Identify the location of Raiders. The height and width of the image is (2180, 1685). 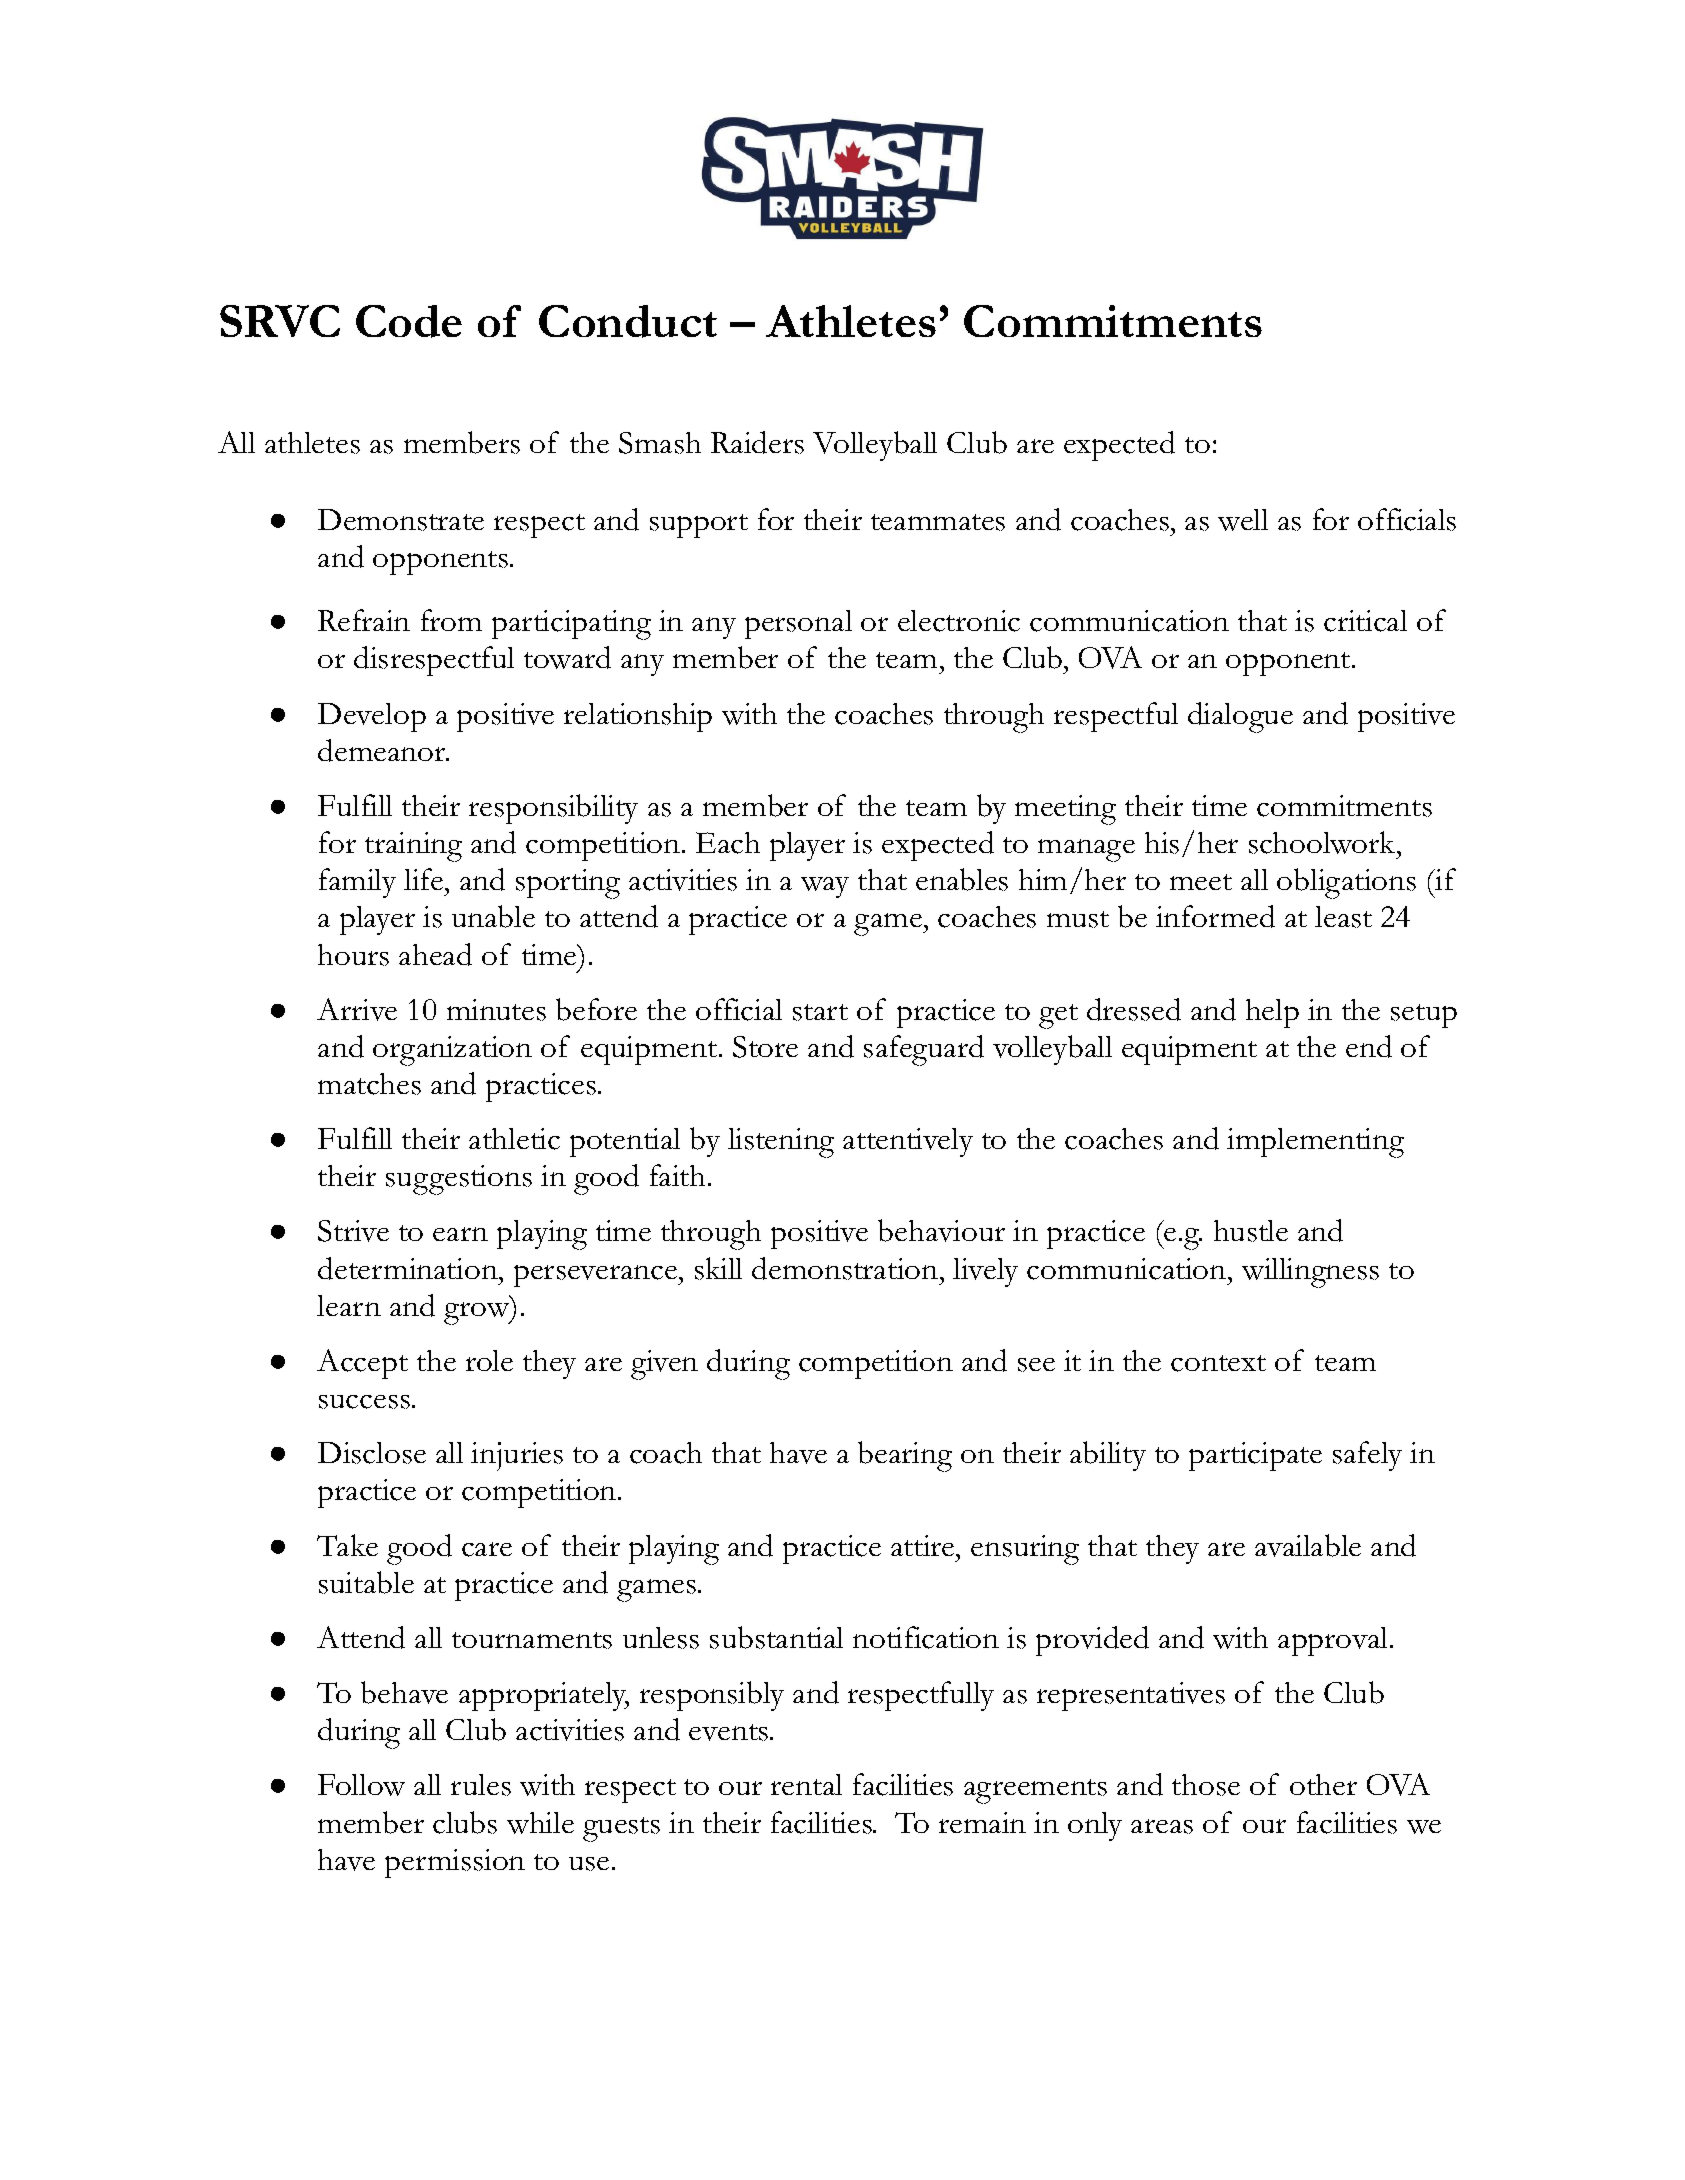
(757, 442).
